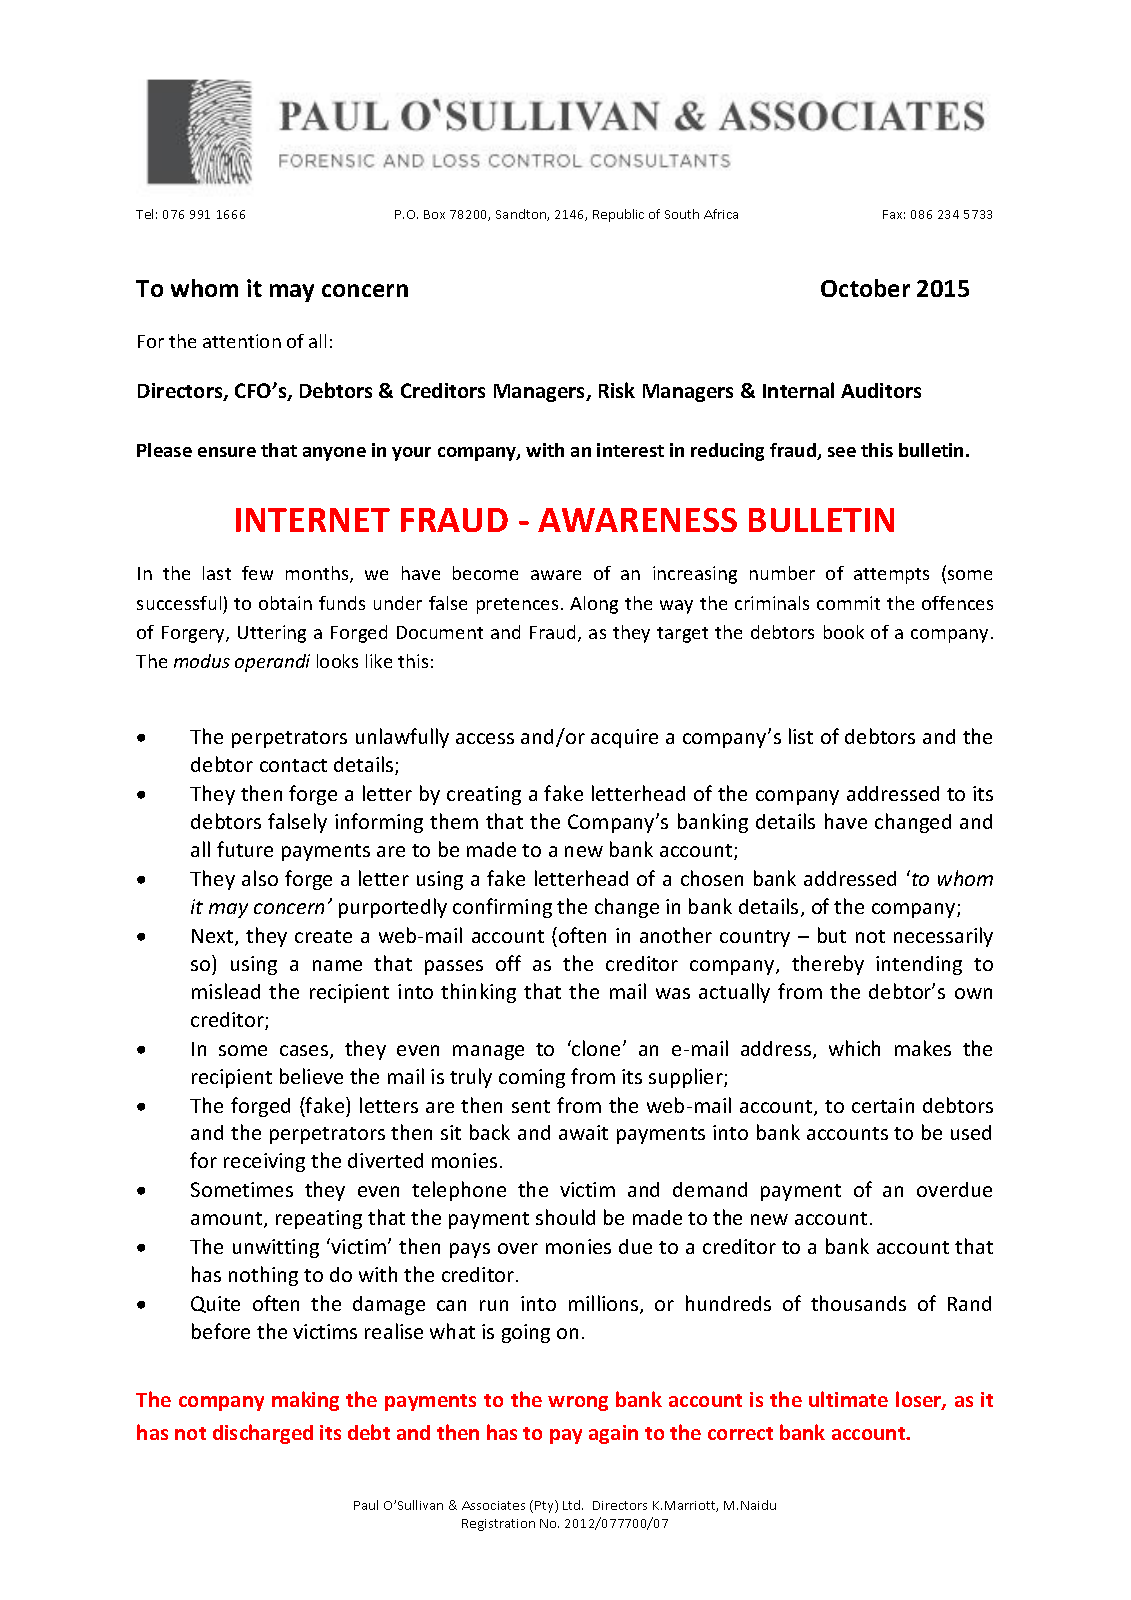  I want to click on ultimate, so click(848, 1399).
